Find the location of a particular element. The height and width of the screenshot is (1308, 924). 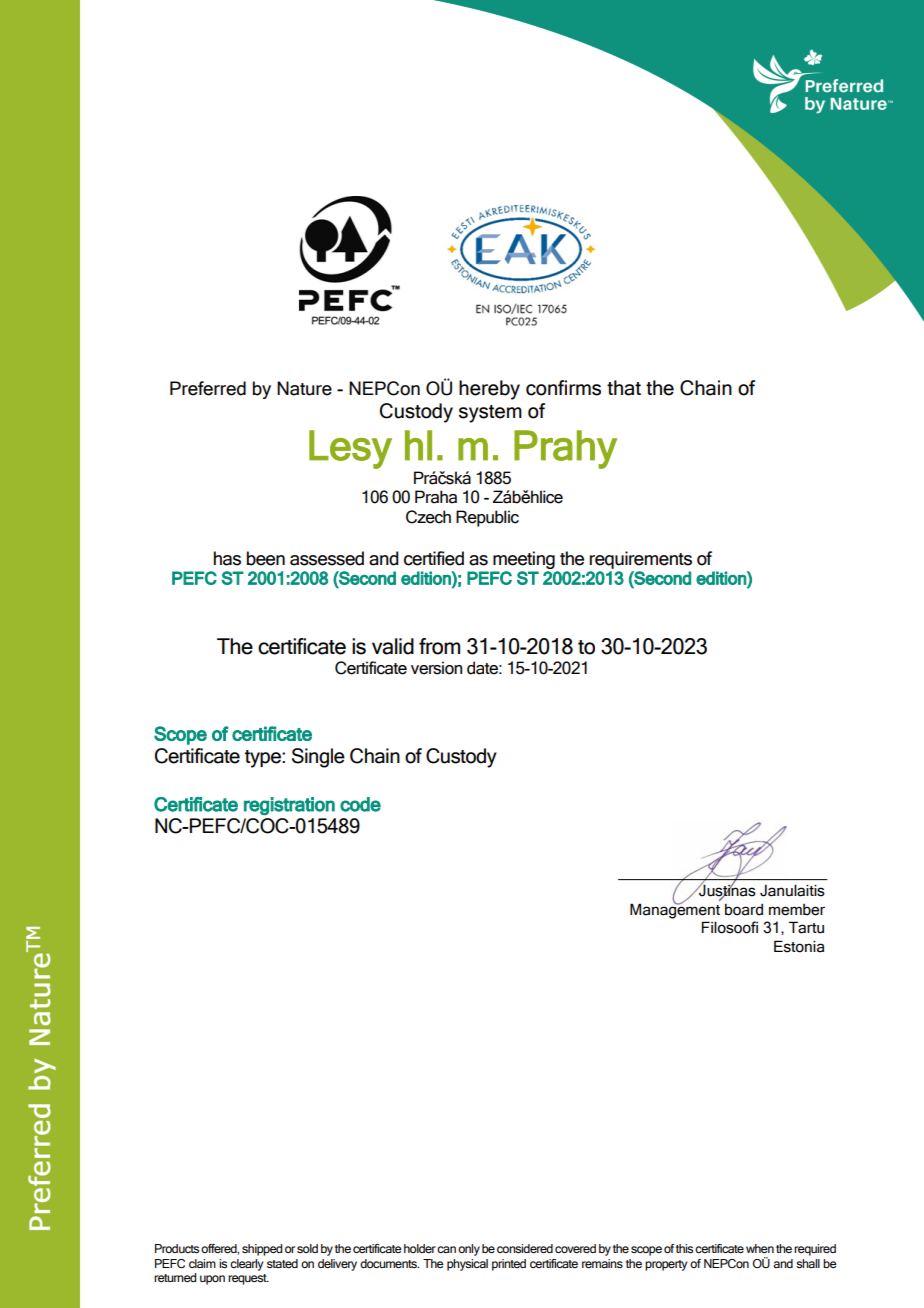

Estonia is located at coordinates (799, 946).
